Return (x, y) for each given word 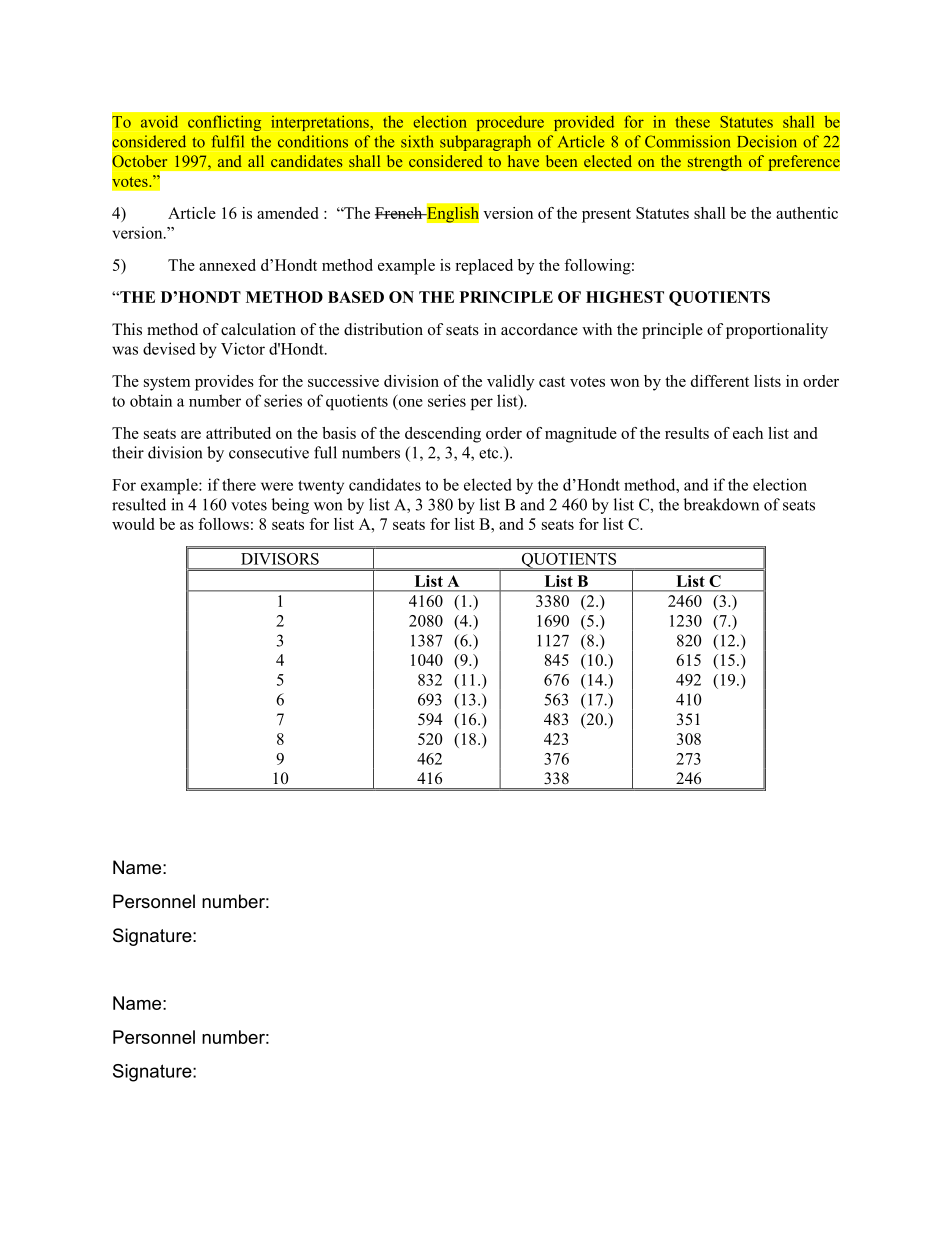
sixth (417, 141)
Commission (688, 141)
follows (223, 524)
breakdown (721, 504)
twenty (321, 487)
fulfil (227, 141)
